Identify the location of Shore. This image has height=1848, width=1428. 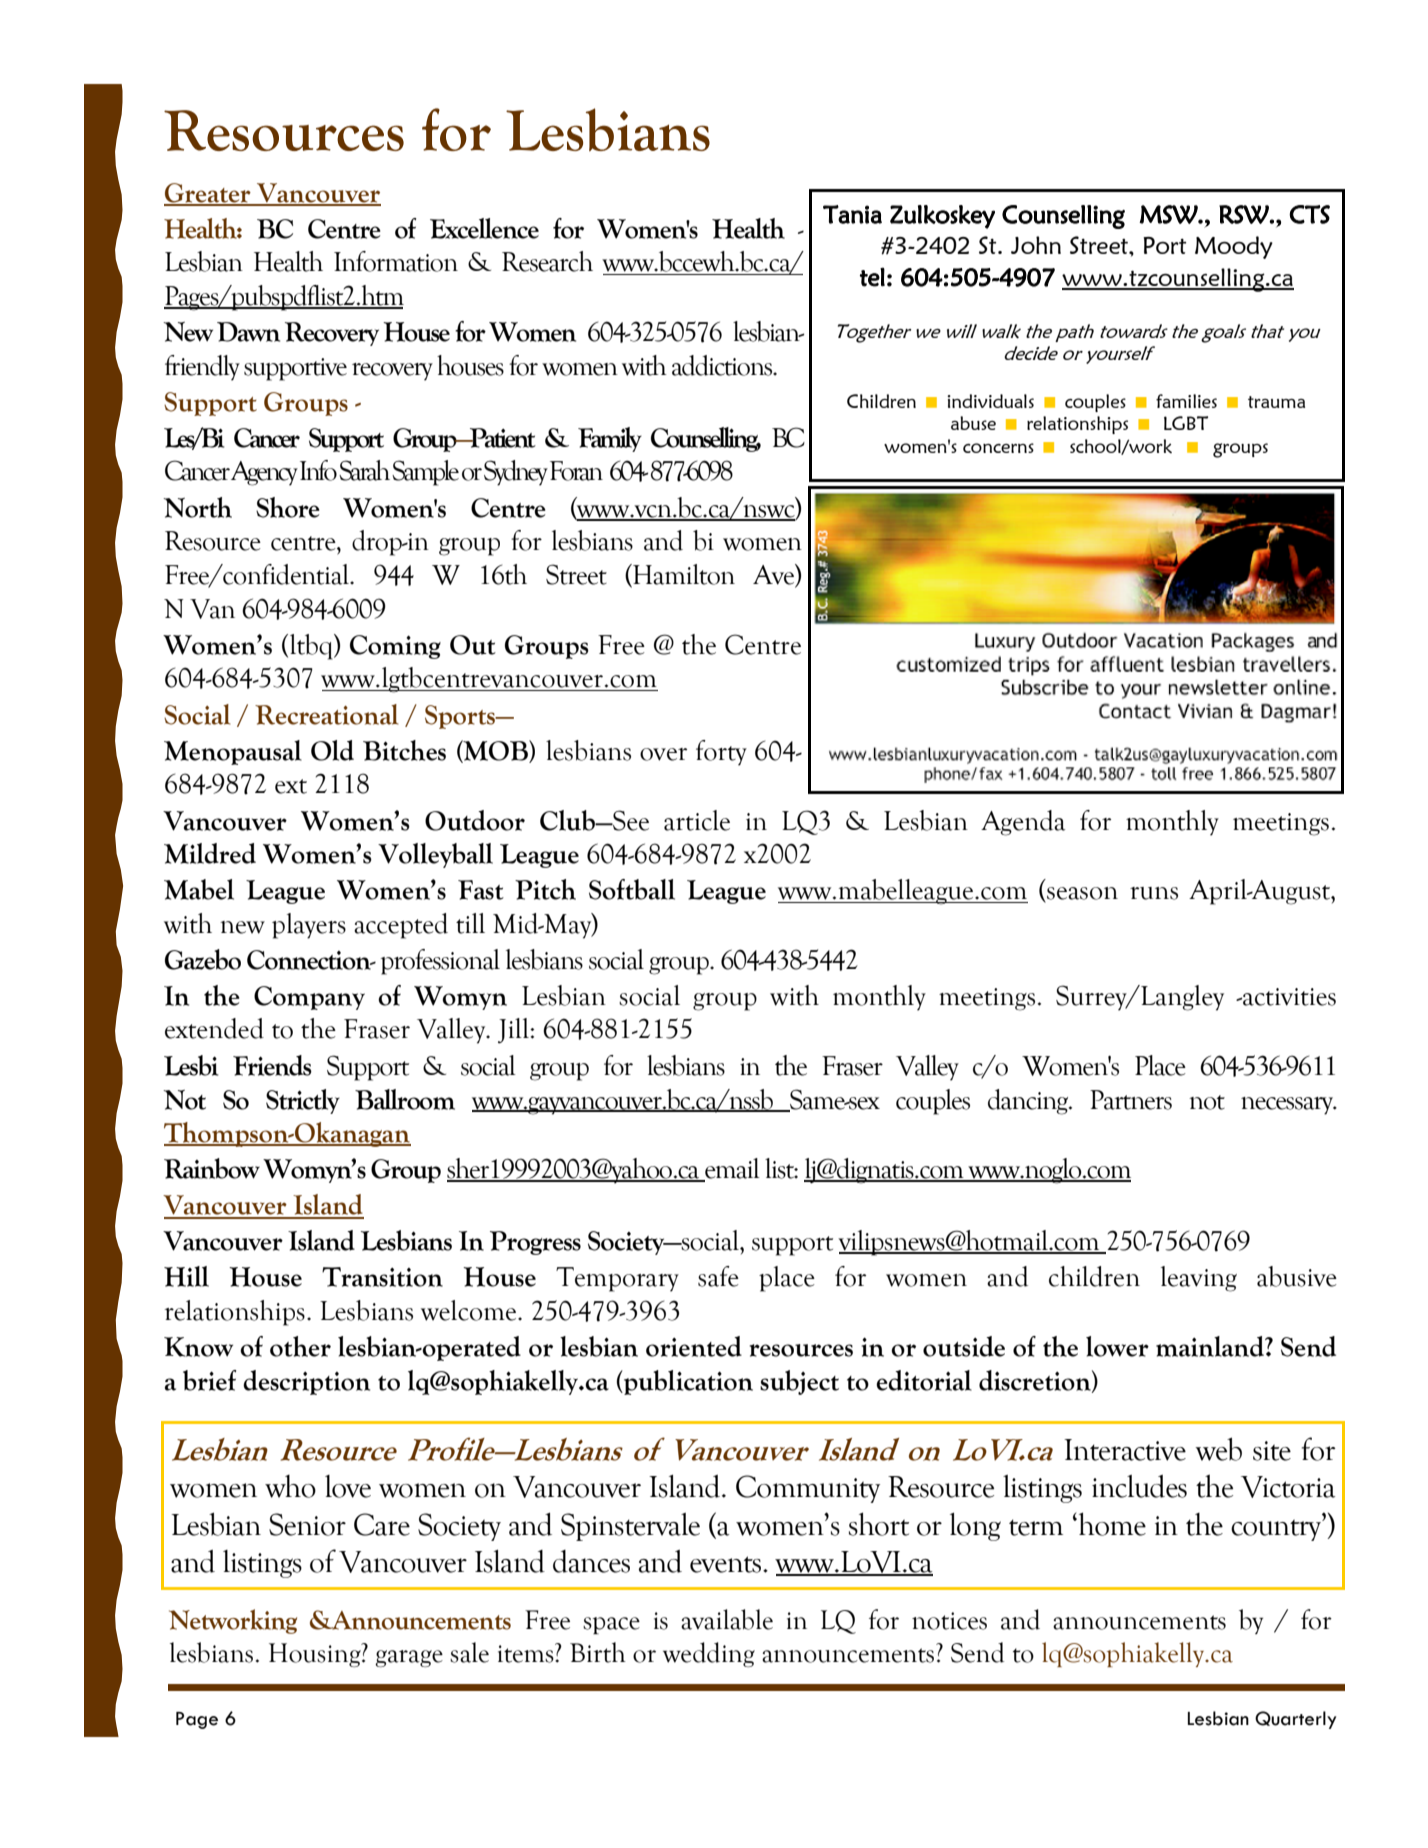
(288, 507).
